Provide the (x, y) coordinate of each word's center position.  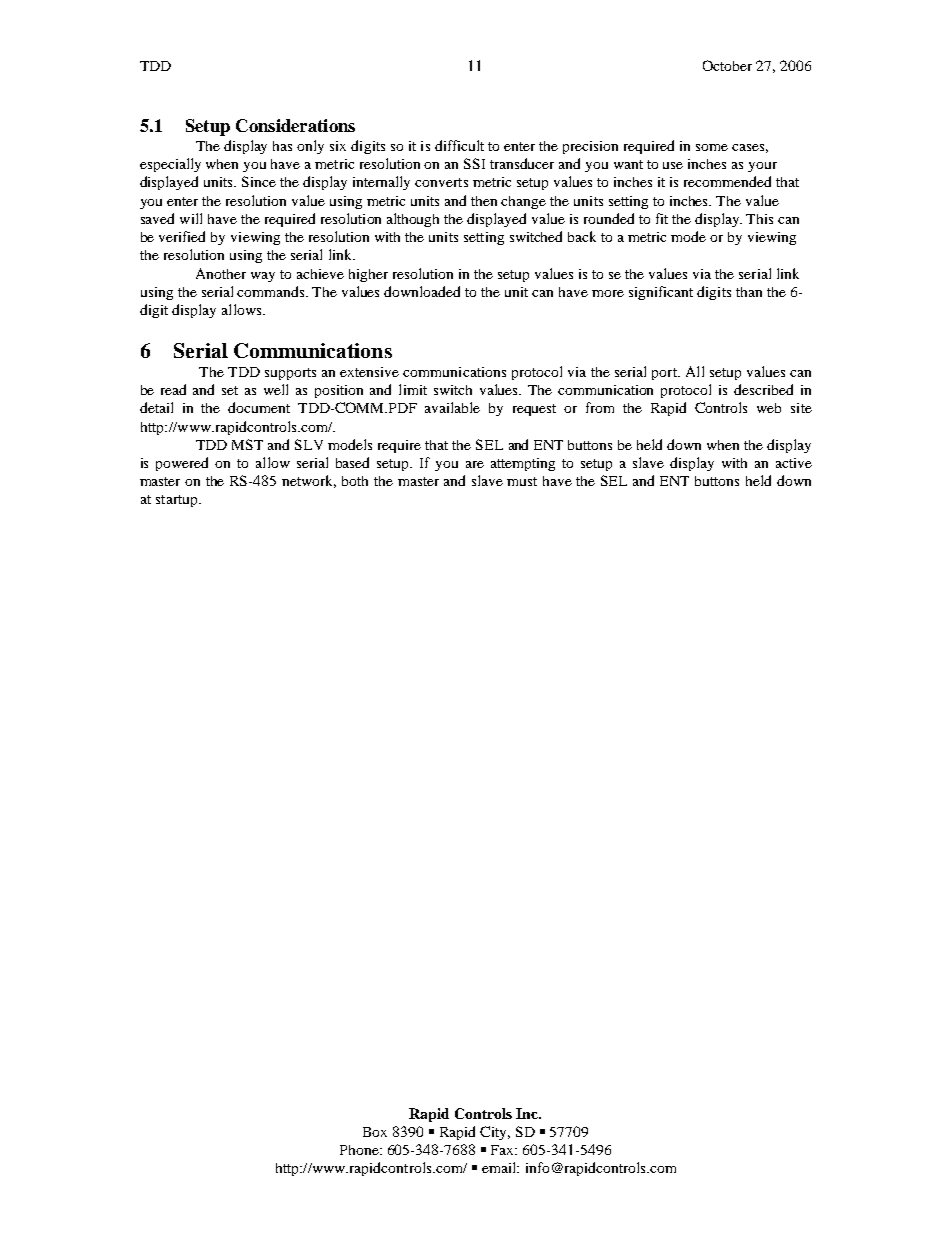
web (769, 408)
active (794, 463)
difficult (459, 145)
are (475, 464)
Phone (360, 1150)
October (727, 65)
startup (178, 501)
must (522, 481)
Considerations (295, 125)
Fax (504, 1150)
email (500, 1167)
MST (247, 444)
